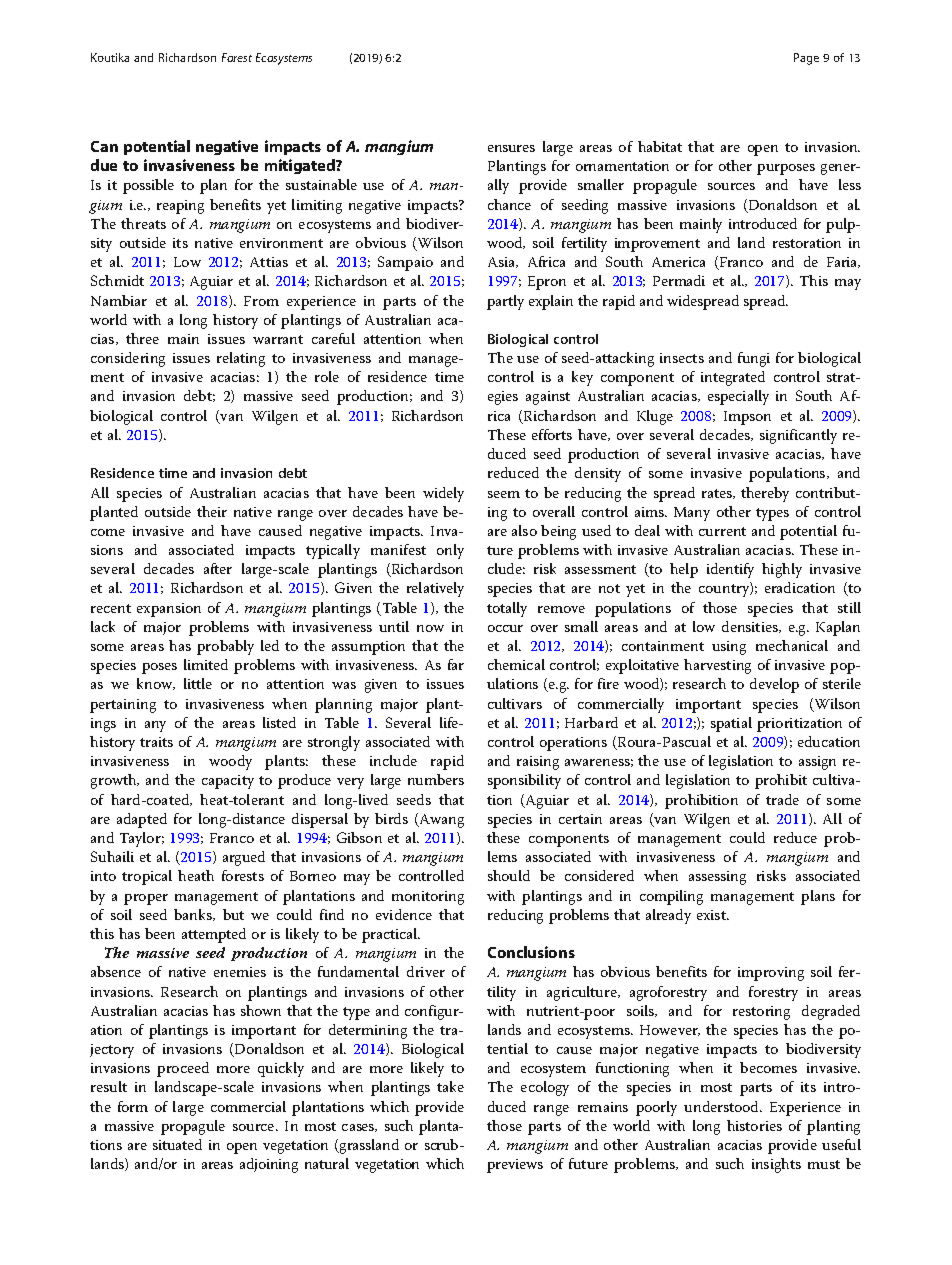  What do you see at coordinates (515, 1166) in the document?
I see `previews` at bounding box center [515, 1166].
